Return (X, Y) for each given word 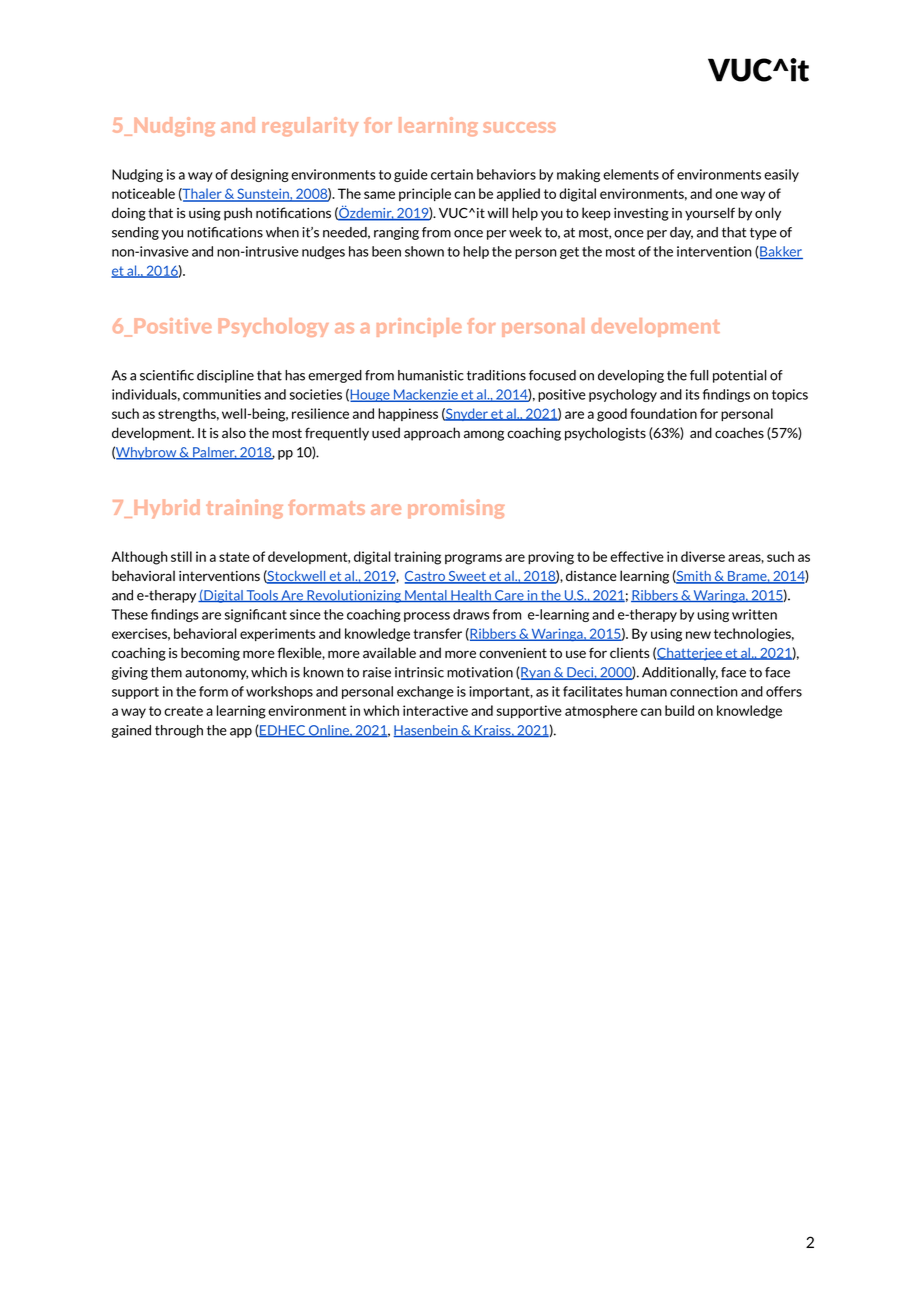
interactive (435, 710)
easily (781, 175)
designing (260, 175)
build (679, 710)
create (183, 711)
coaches (739, 432)
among (484, 435)
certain (452, 174)
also (234, 432)
